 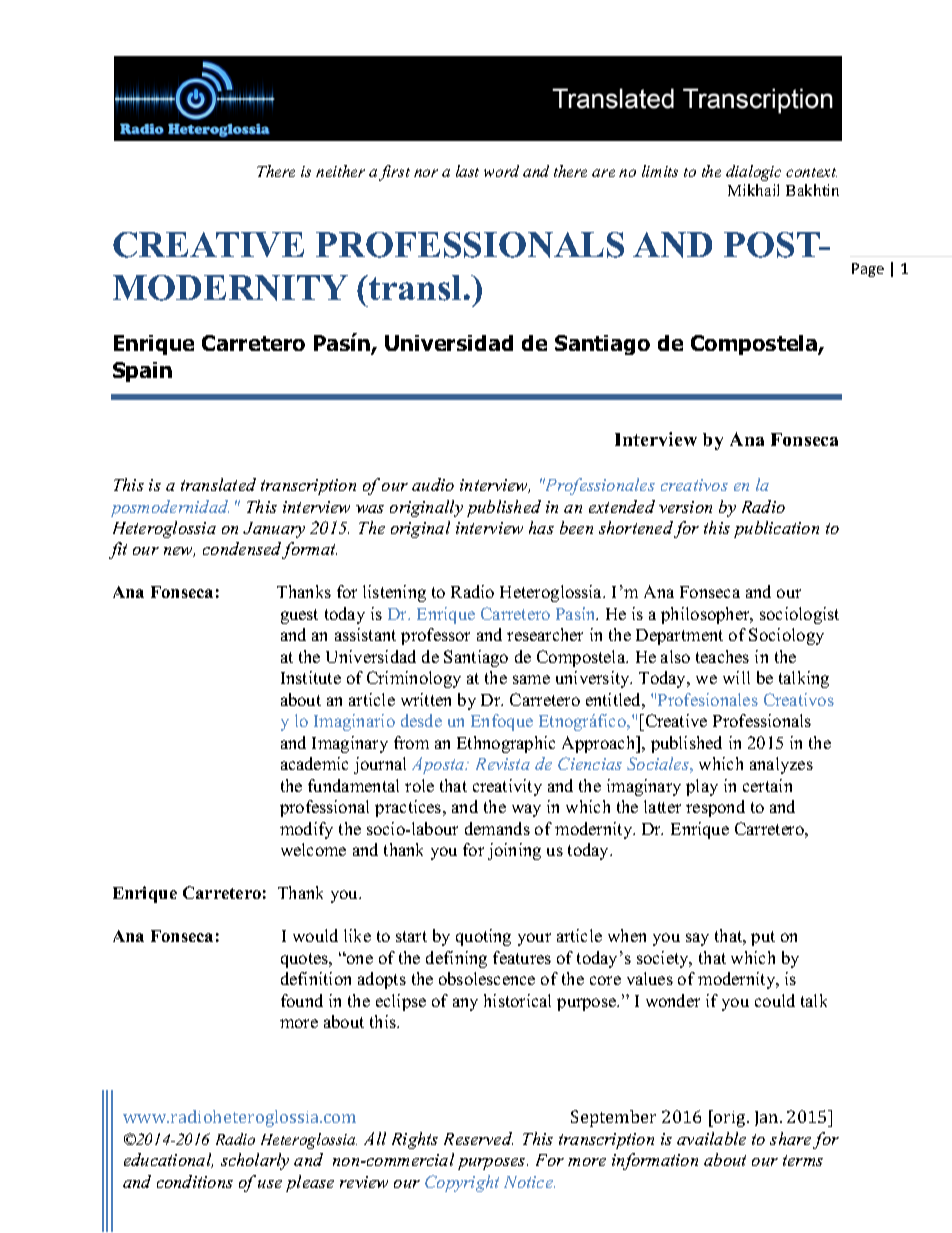 What do you see at coordinates (478, 1138) in the screenshot?
I see `Reserved` at bounding box center [478, 1138].
